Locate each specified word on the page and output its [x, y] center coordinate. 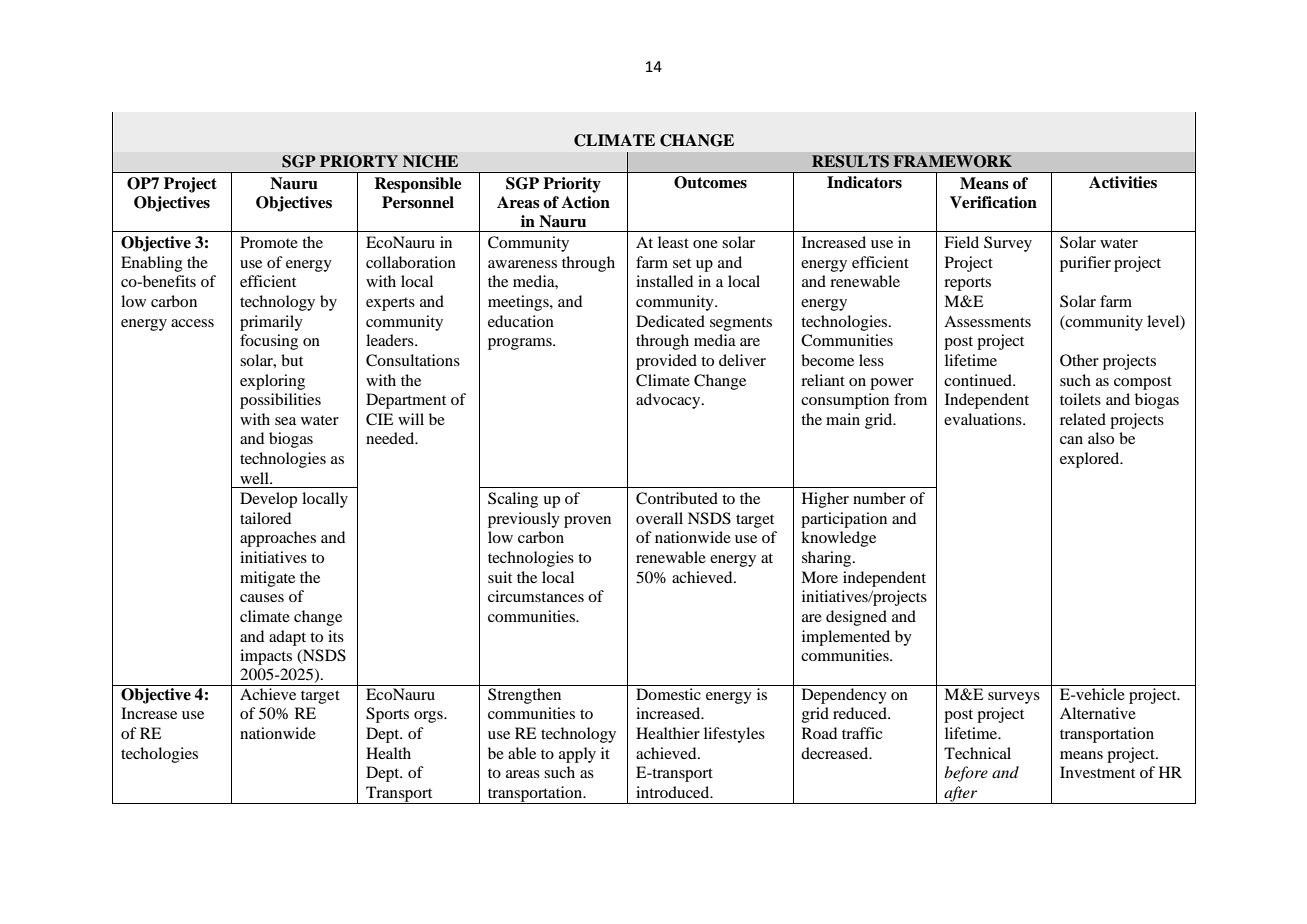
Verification [993, 202]
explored [1091, 460]
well [255, 478]
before [966, 774]
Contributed [677, 498]
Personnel [418, 202]
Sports [387, 715]
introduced [674, 792]
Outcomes [710, 182]
